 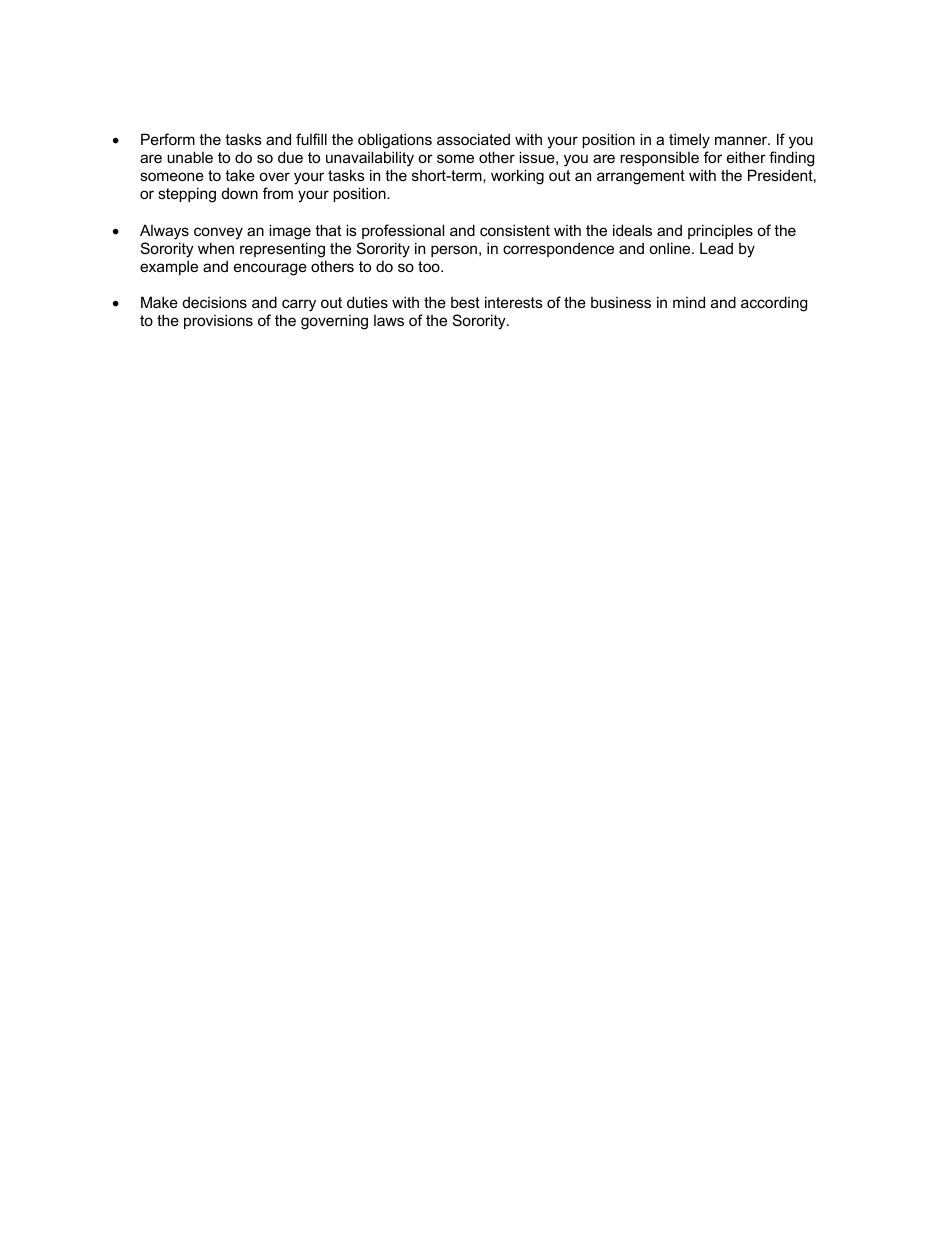 I want to click on consistent, so click(x=515, y=230).
